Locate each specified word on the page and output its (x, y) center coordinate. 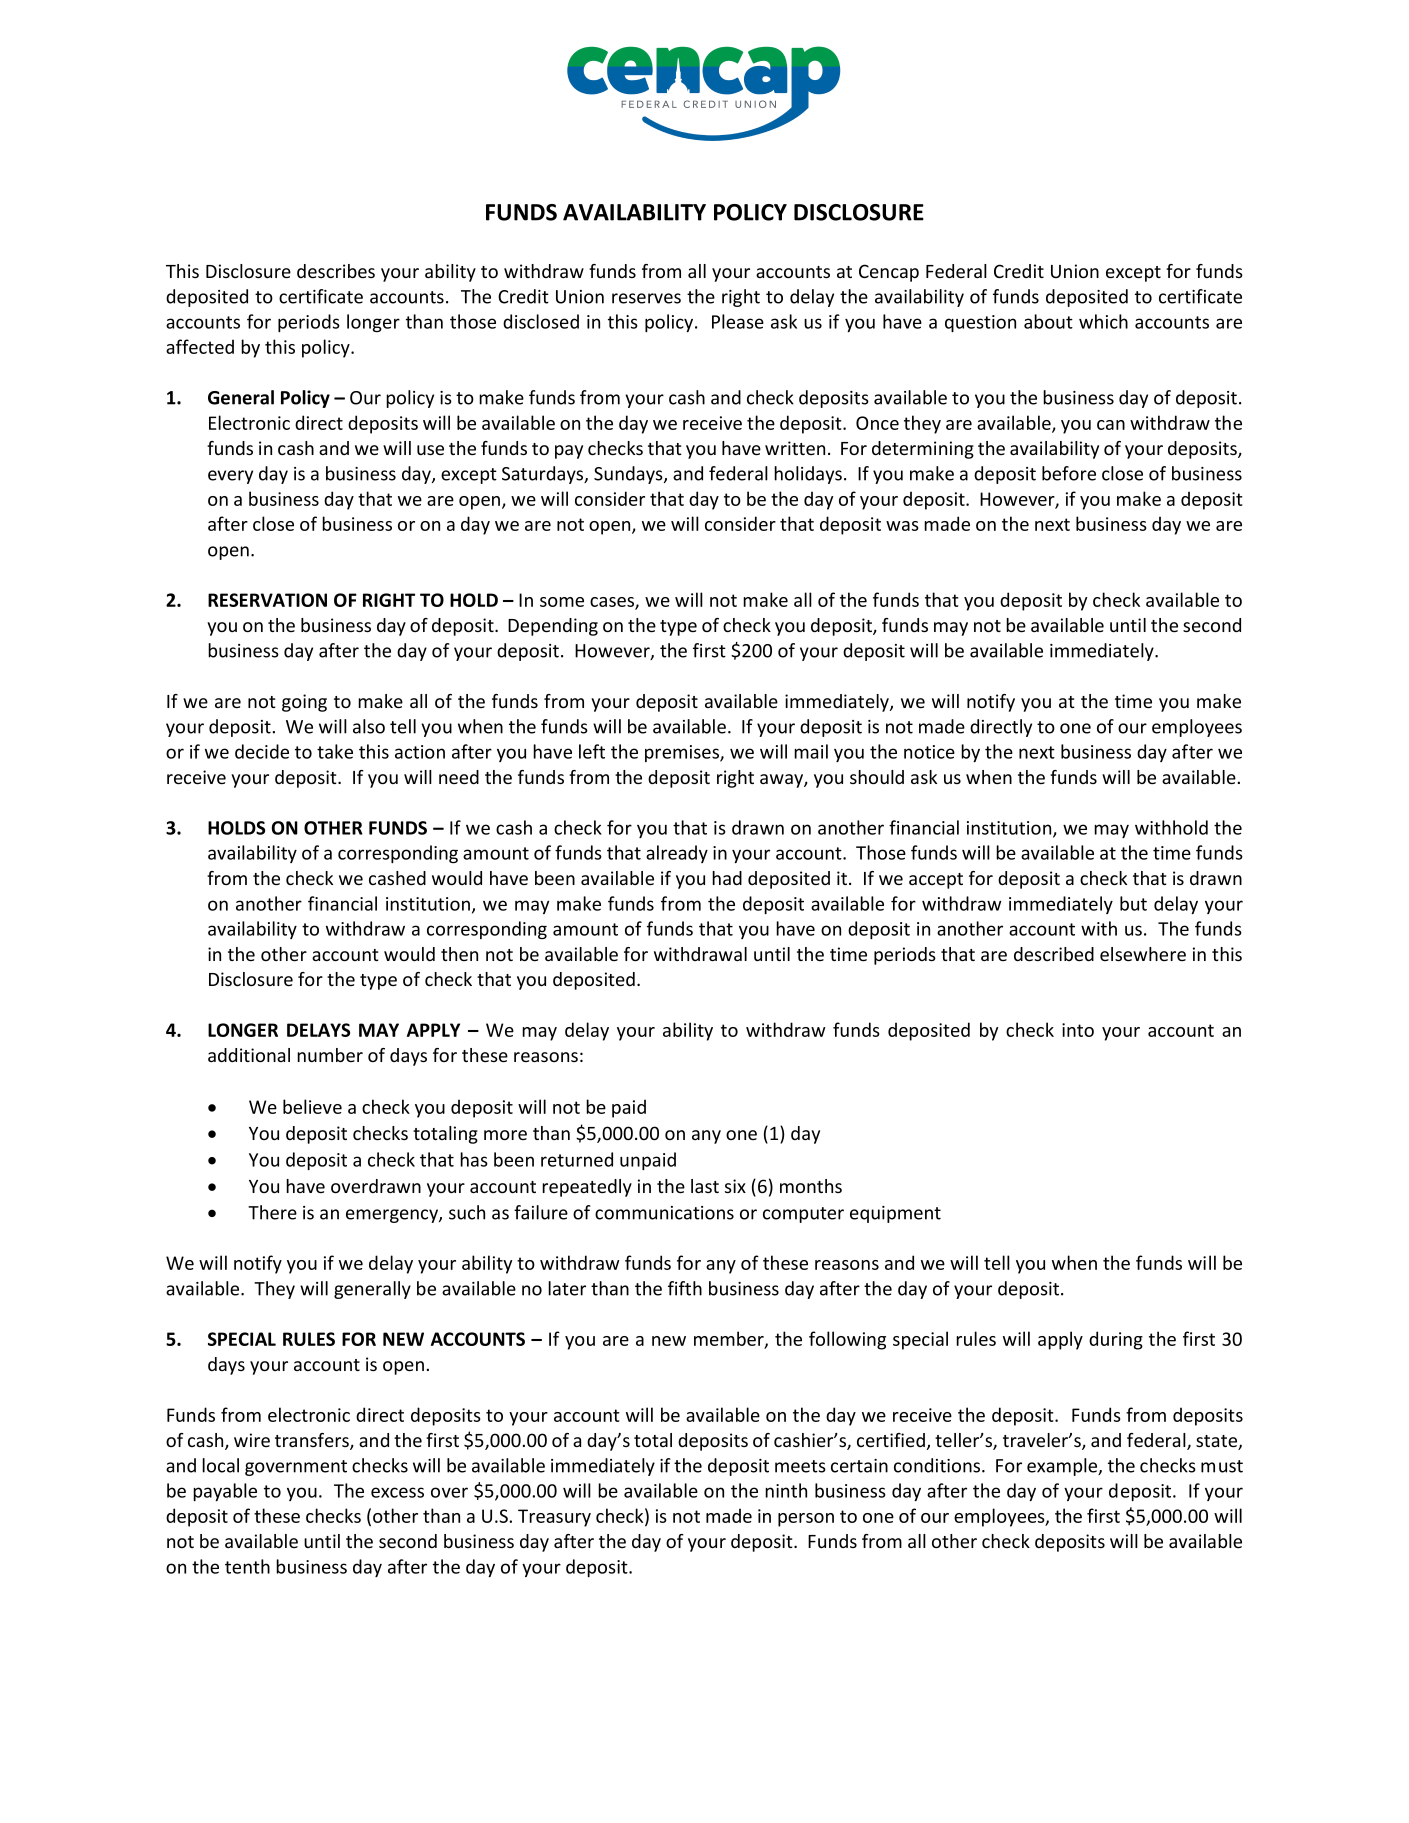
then (459, 954)
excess (397, 1492)
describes (336, 271)
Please (738, 321)
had (727, 878)
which (1103, 321)
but (1133, 903)
